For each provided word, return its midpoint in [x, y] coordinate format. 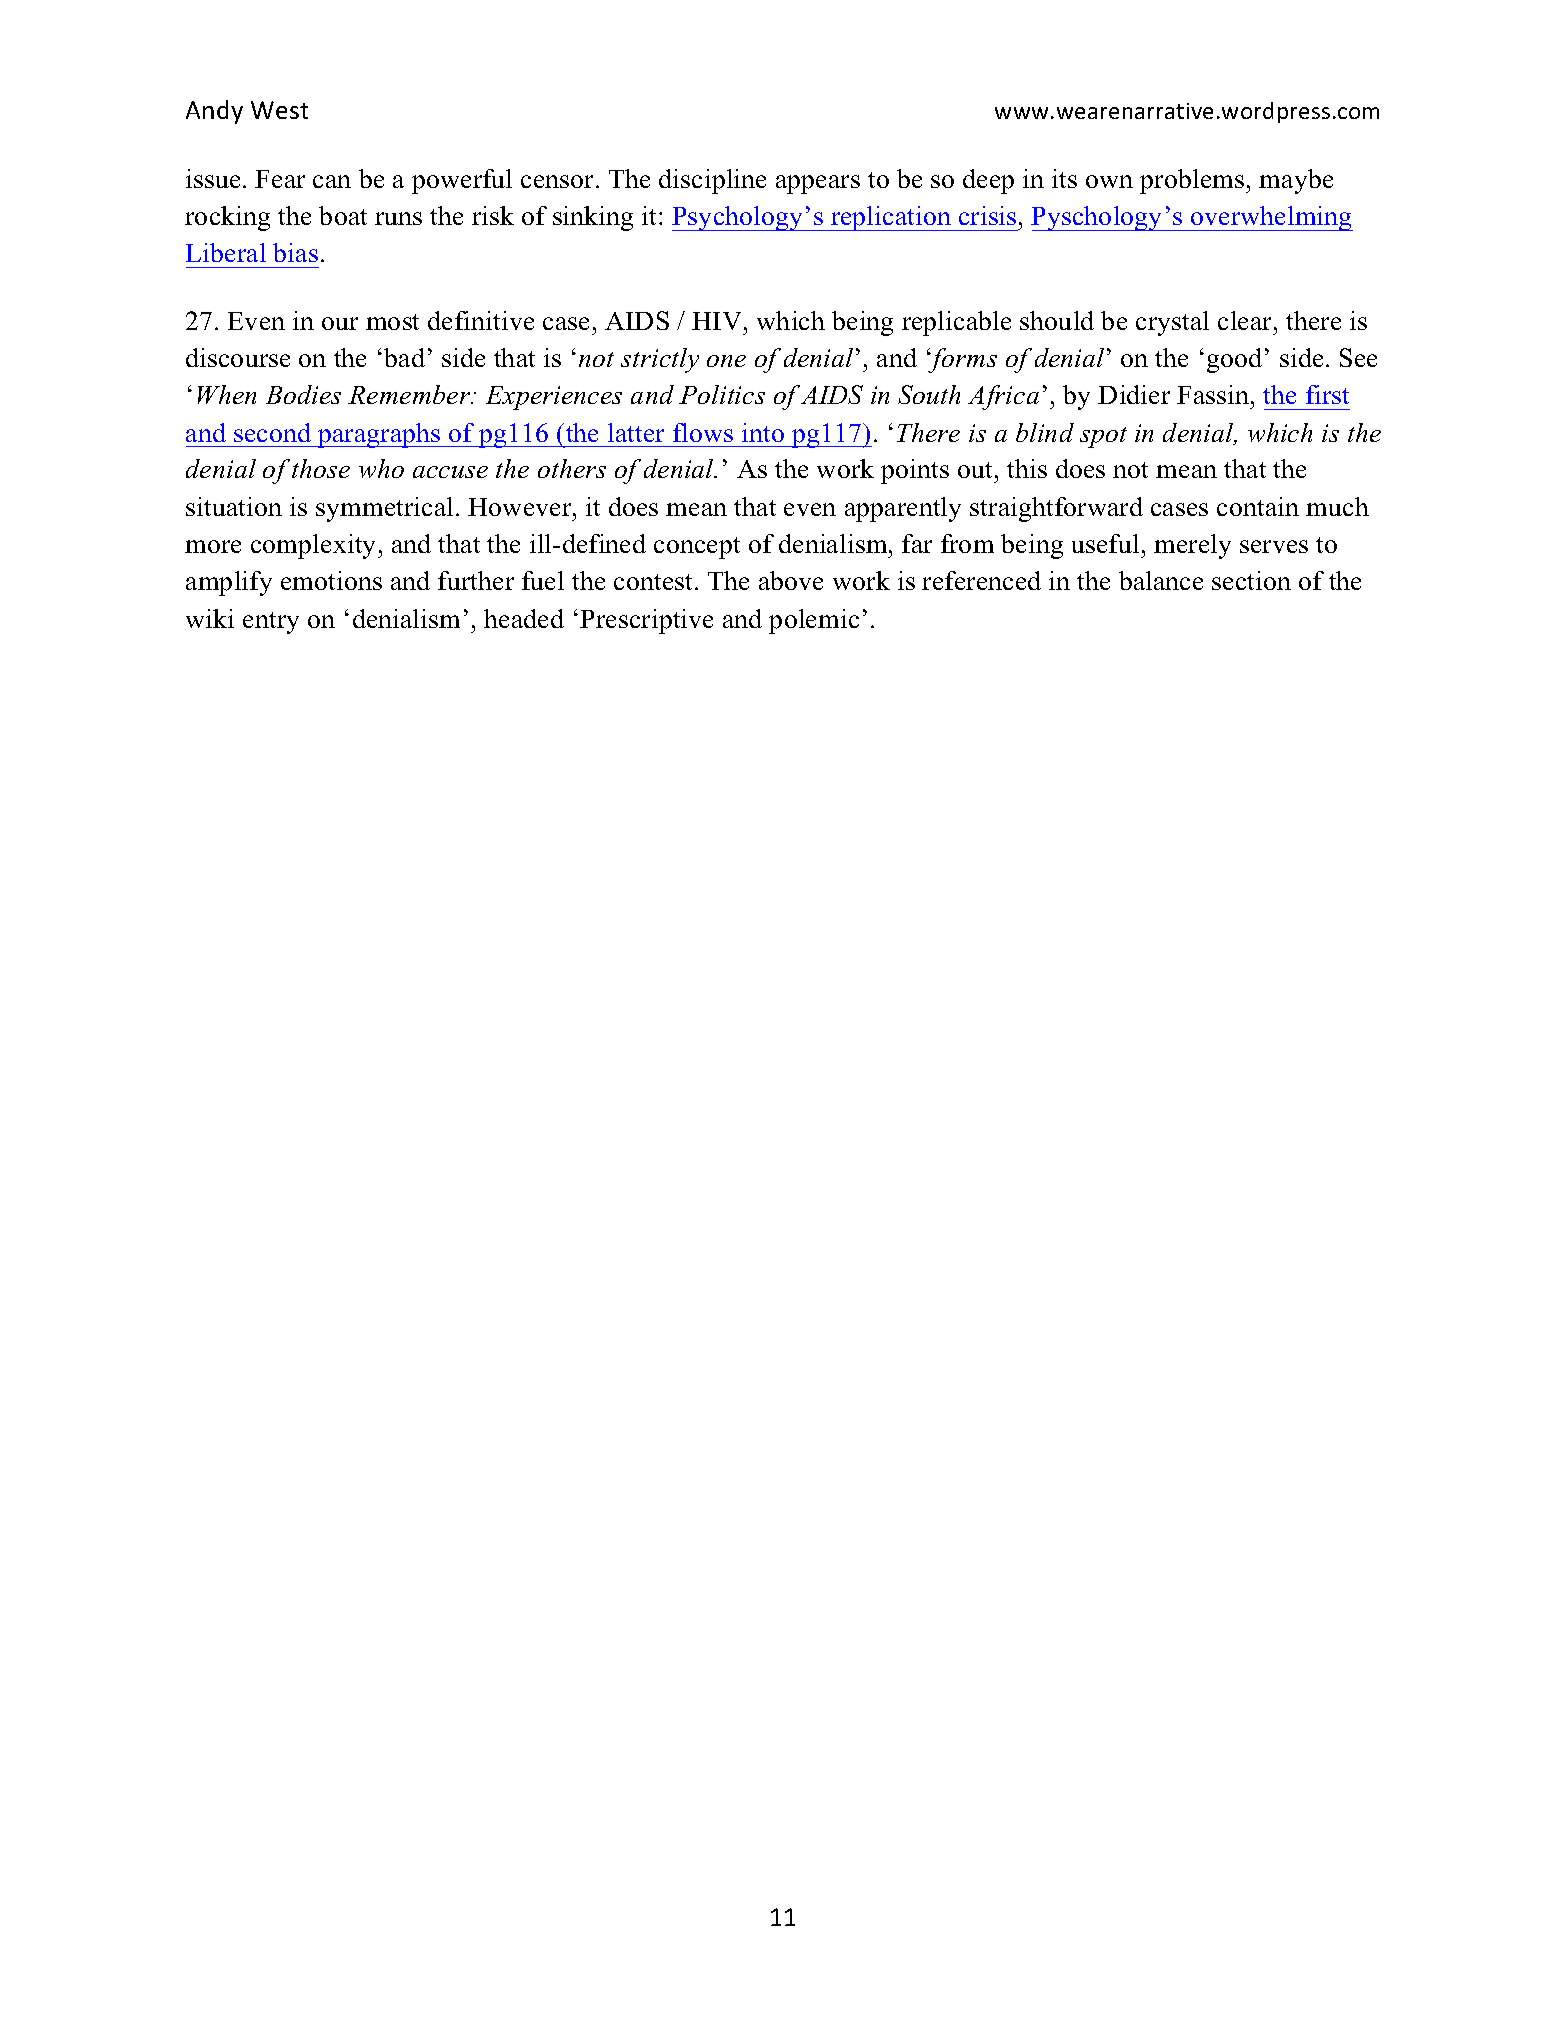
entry [271, 623]
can [332, 181]
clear [1246, 320]
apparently [903, 509]
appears [818, 184]
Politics [722, 394]
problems [1193, 181]
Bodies [303, 394]
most [392, 322]
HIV [716, 321]
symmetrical [384, 509]
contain [1258, 506]
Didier [1134, 394]
